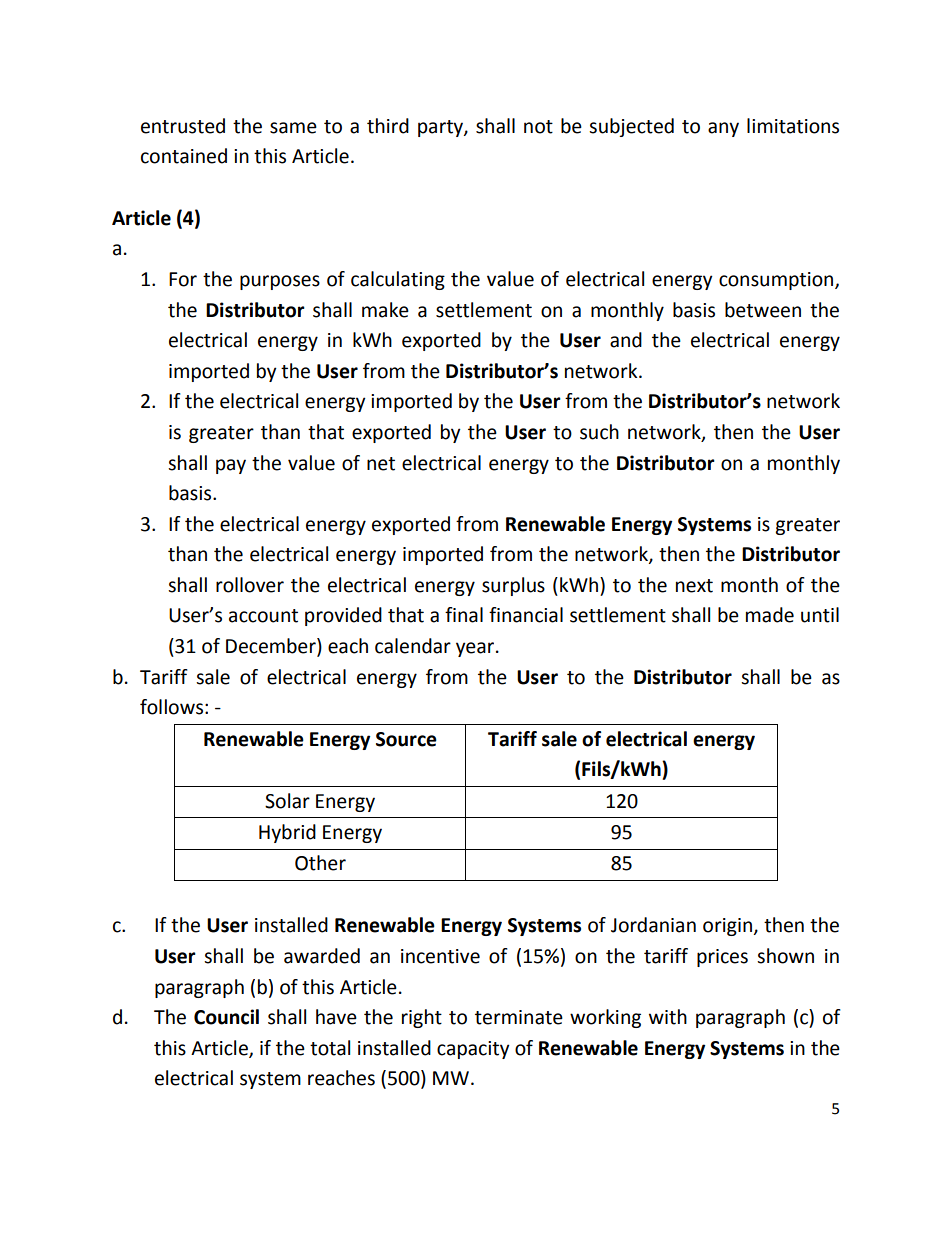 This screenshot has width=952, height=1233. What do you see at coordinates (287, 801) in the screenshot?
I see `Solar` at bounding box center [287, 801].
